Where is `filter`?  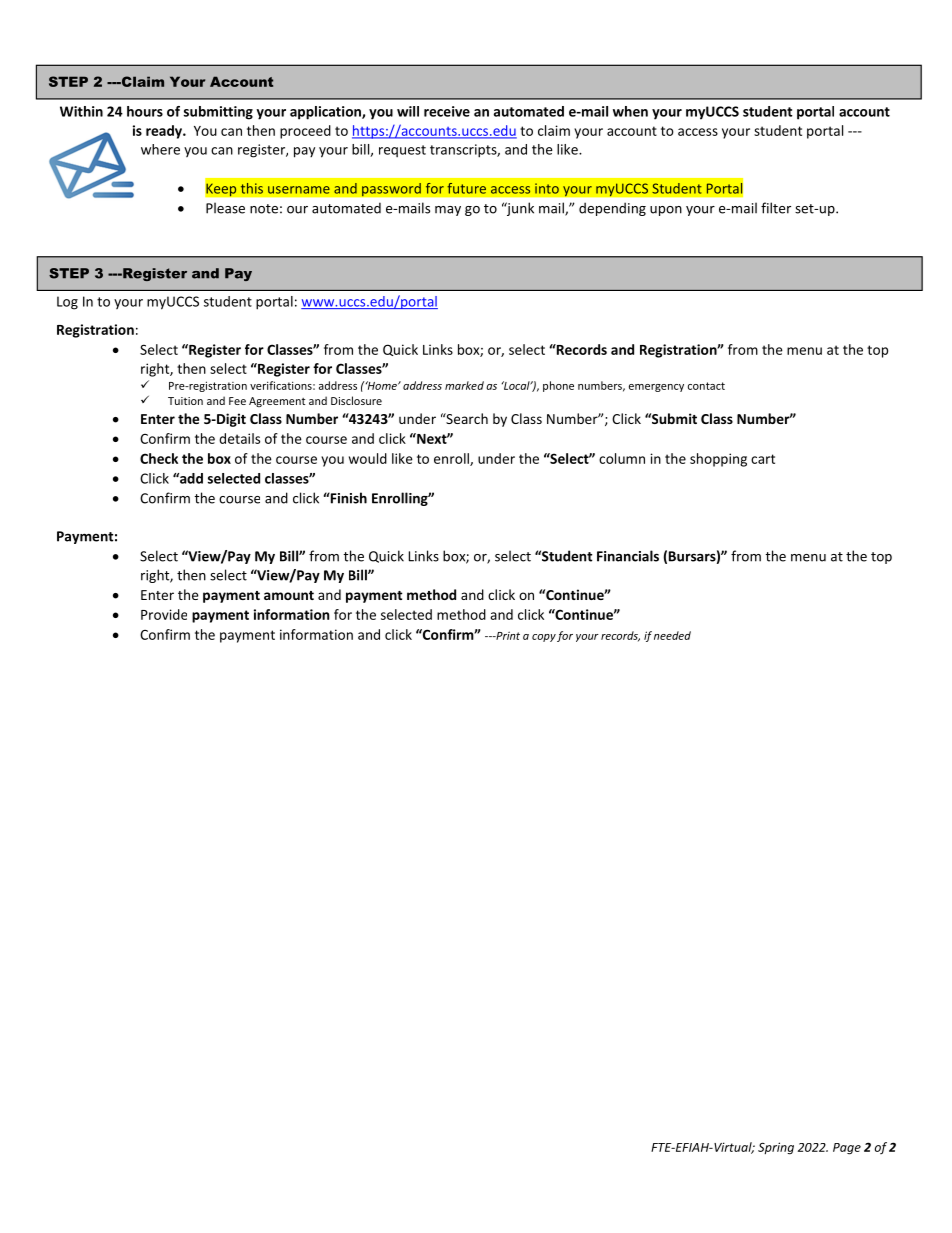 filter is located at coordinates (776, 208).
